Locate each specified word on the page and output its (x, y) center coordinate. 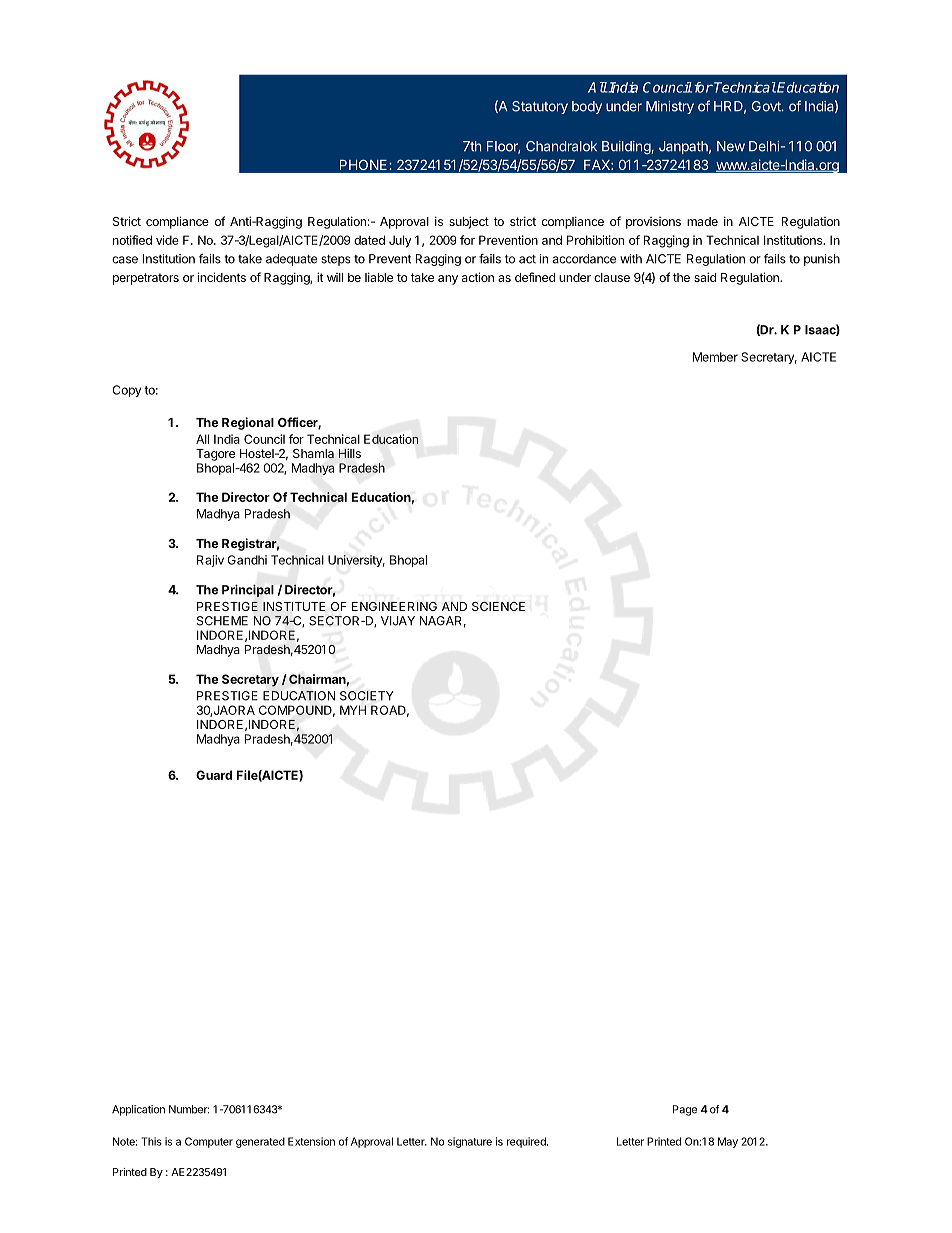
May (728, 1142)
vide (167, 240)
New (731, 146)
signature (470, 1142)
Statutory (540, 107)
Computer (209, 1142)
